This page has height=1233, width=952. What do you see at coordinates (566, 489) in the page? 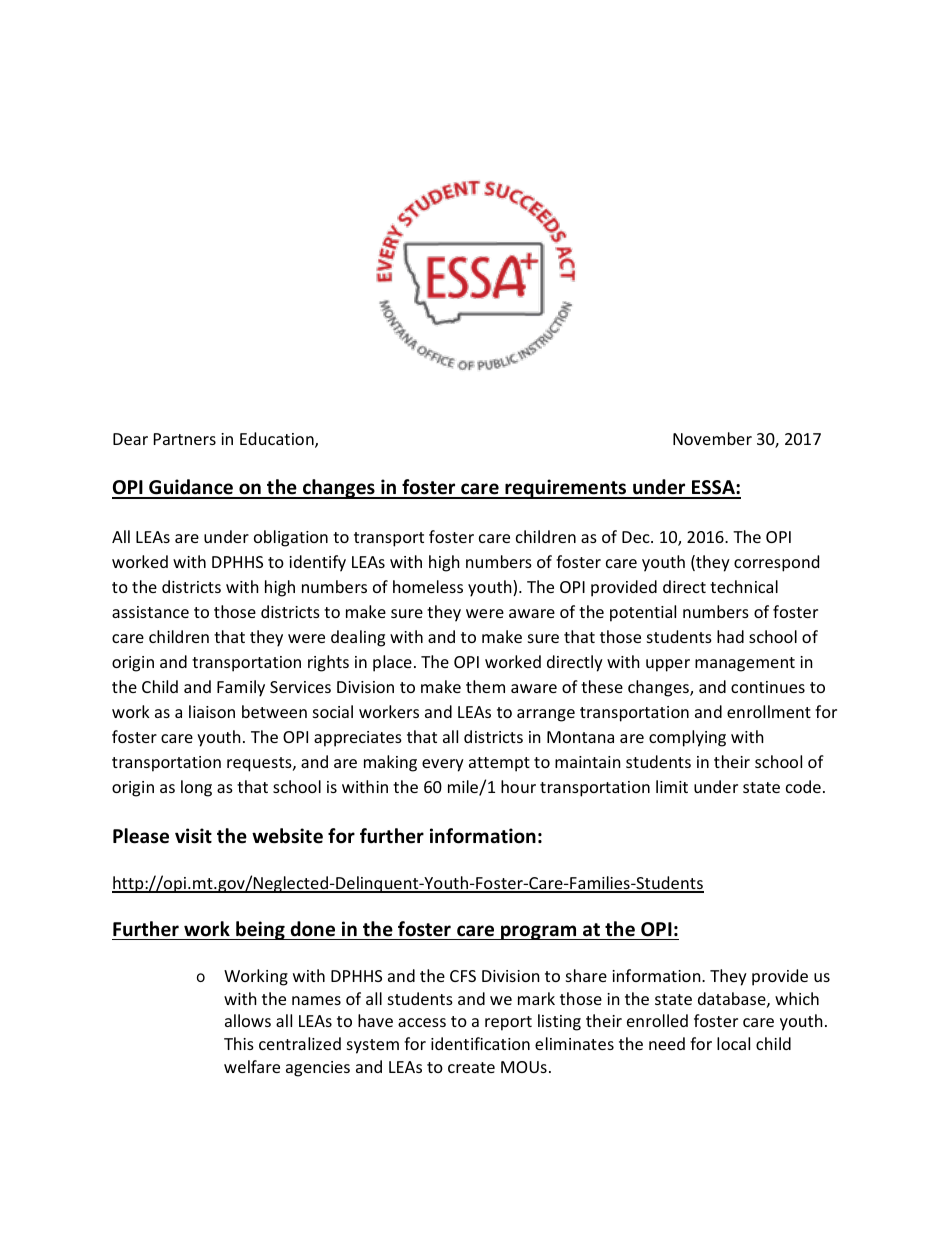
I see `requirements` at bounding box center [566, 489].
